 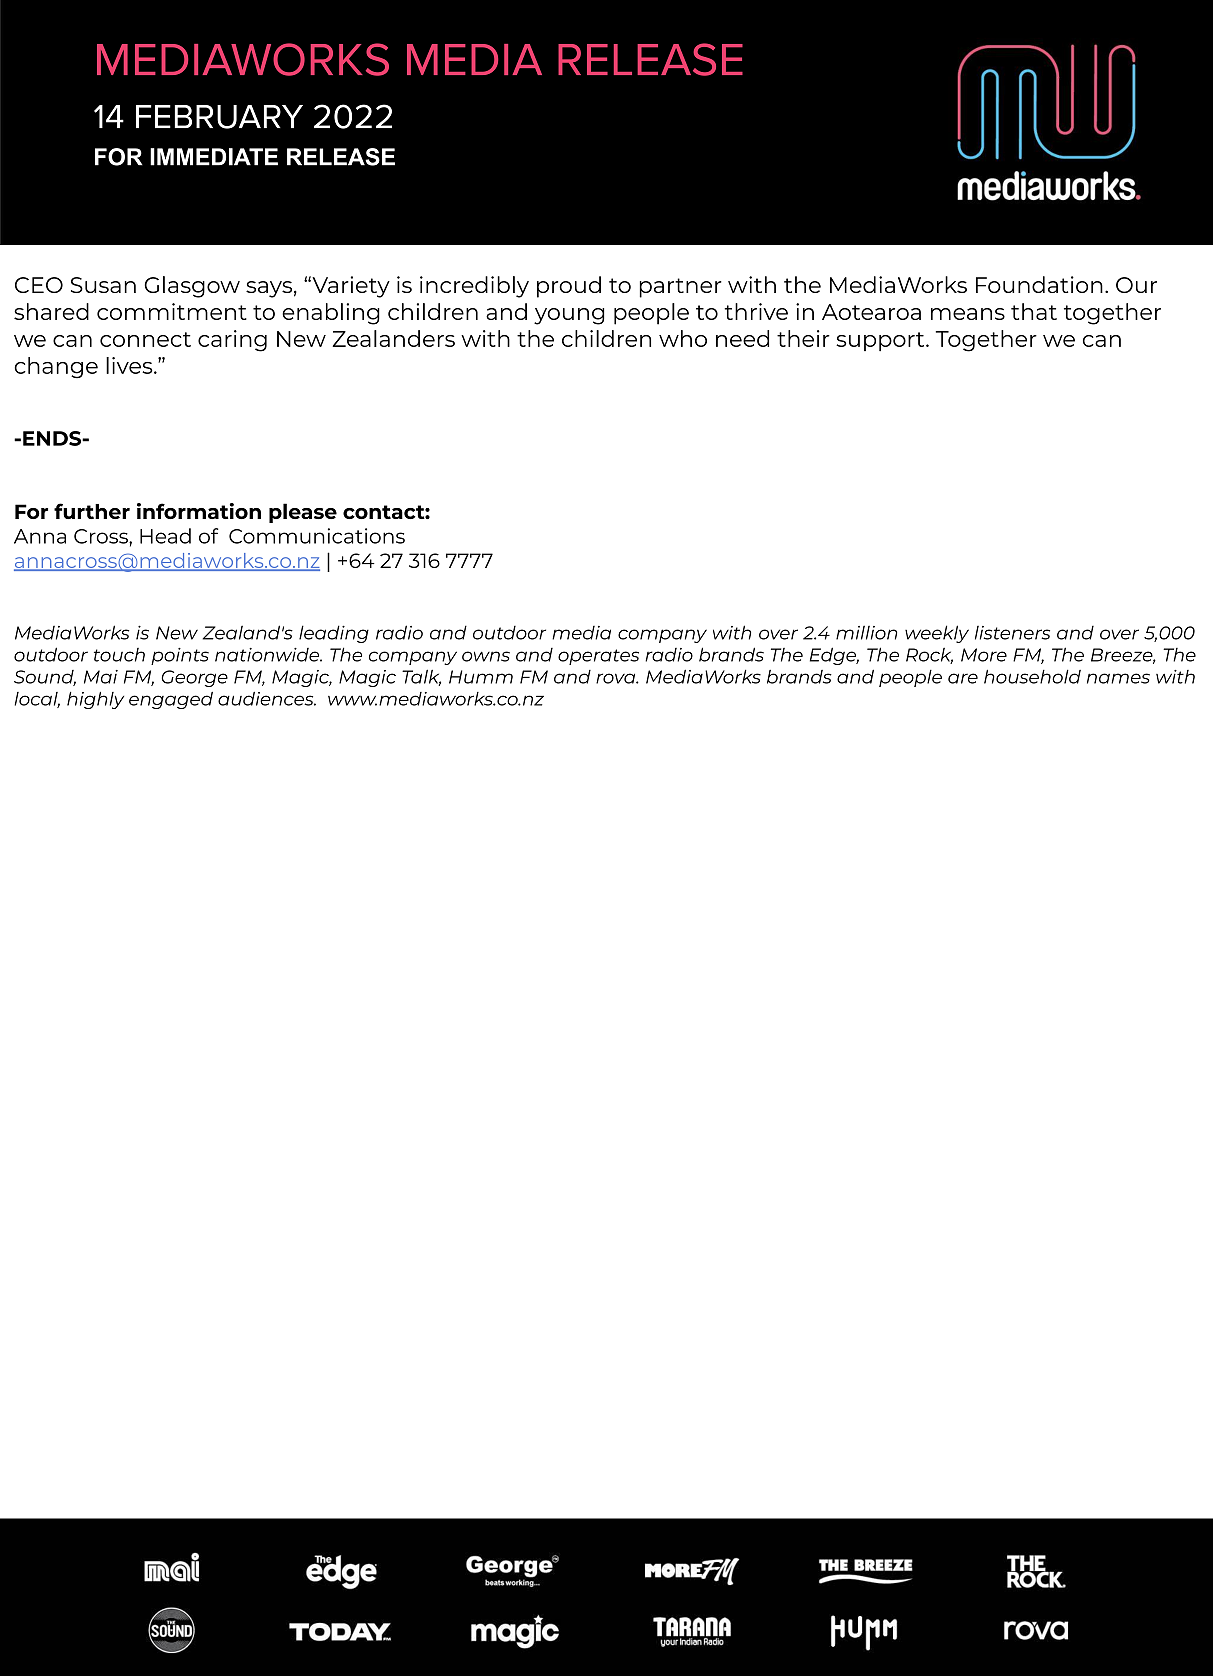 What do you see at coordinates (192, 287) in the screenshot?
I see `Glasgow` at bounding box center [192, 287].
